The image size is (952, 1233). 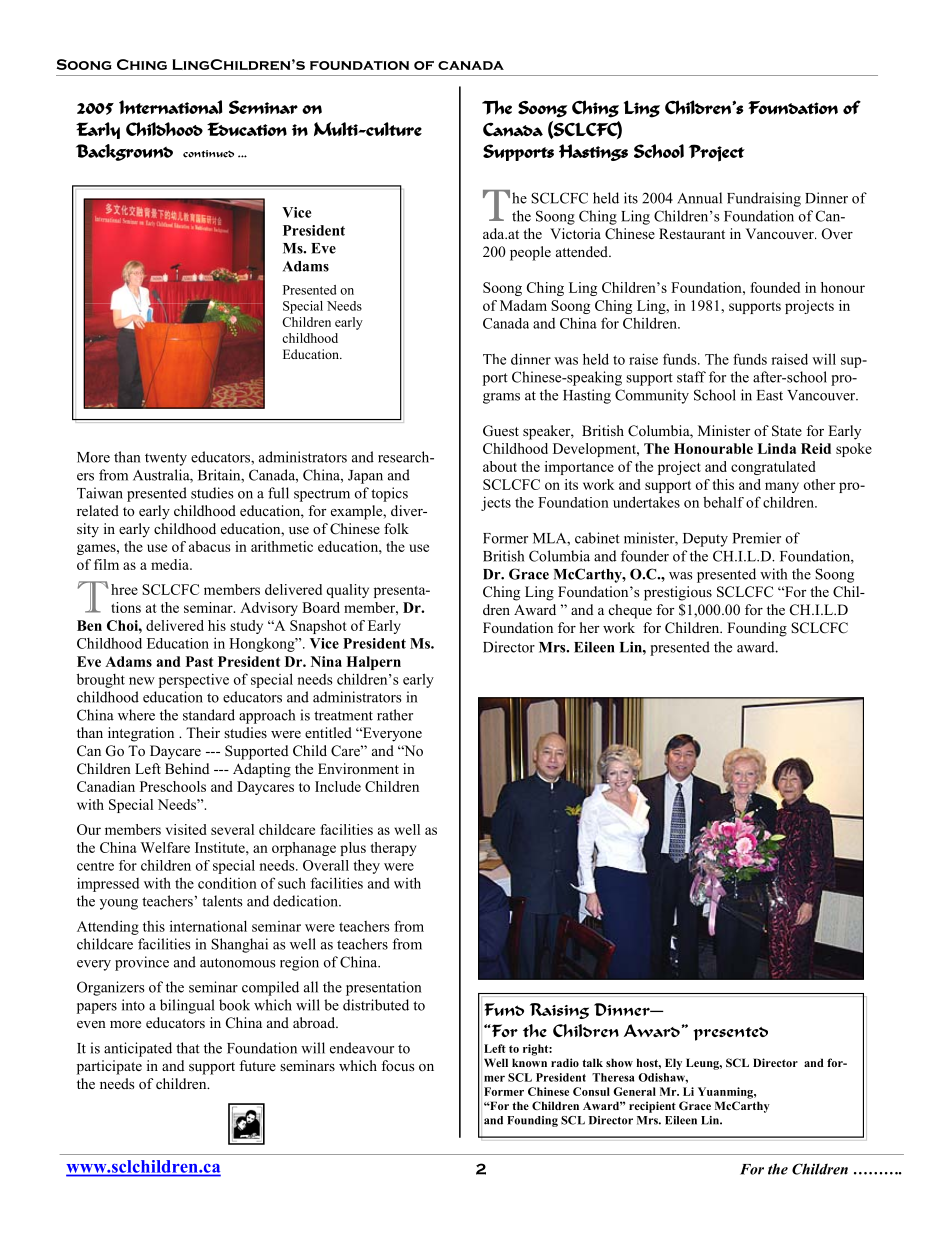 I want to click on congratulated, so click(x=773, y=468).
